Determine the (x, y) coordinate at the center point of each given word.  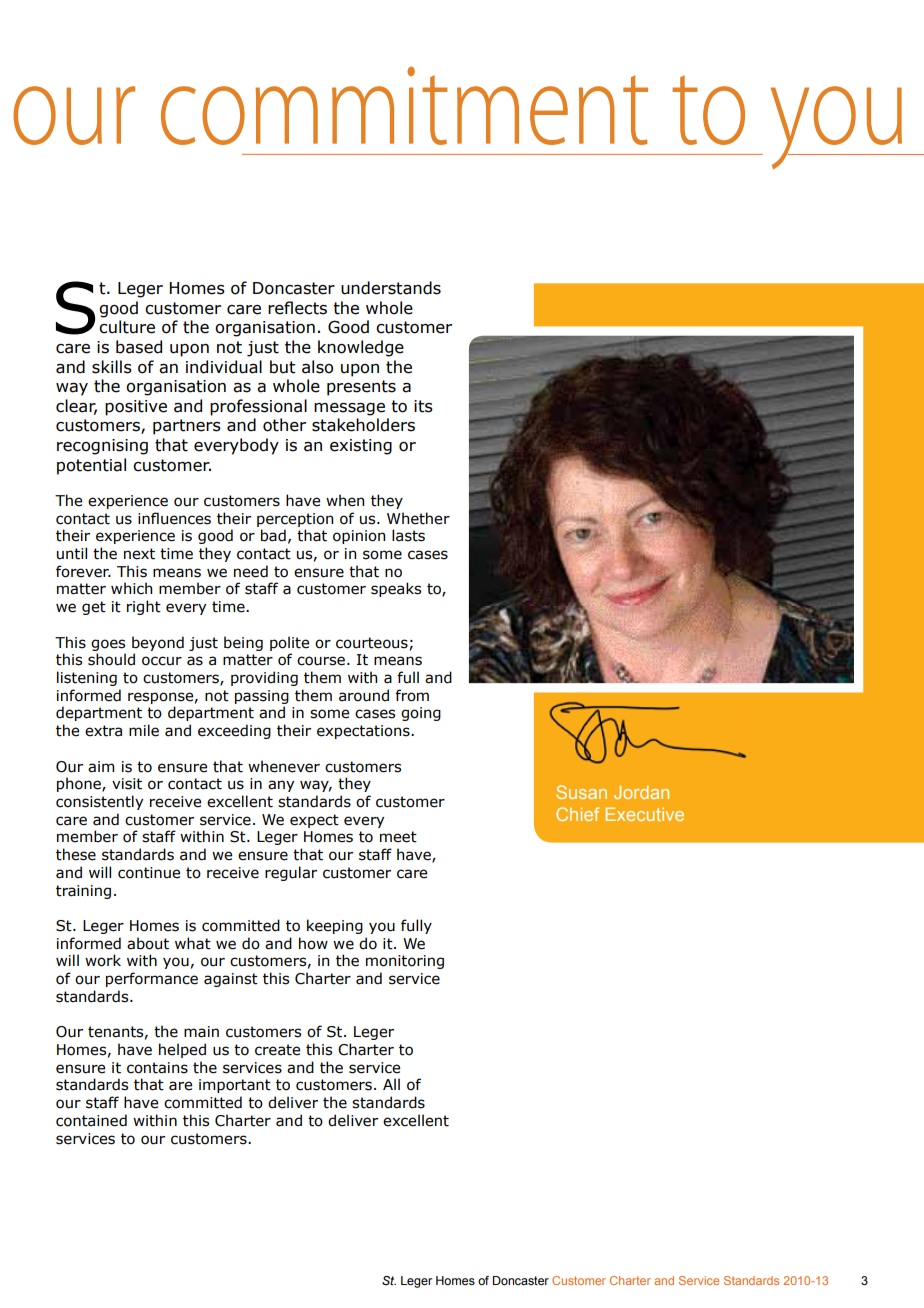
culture (127, 327)
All (391, 1084)
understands (391, 288)
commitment (404, 105)
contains (157, 1068)
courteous (372, 643)
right (144, 607)
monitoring (405, 962)
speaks (396, 589)
